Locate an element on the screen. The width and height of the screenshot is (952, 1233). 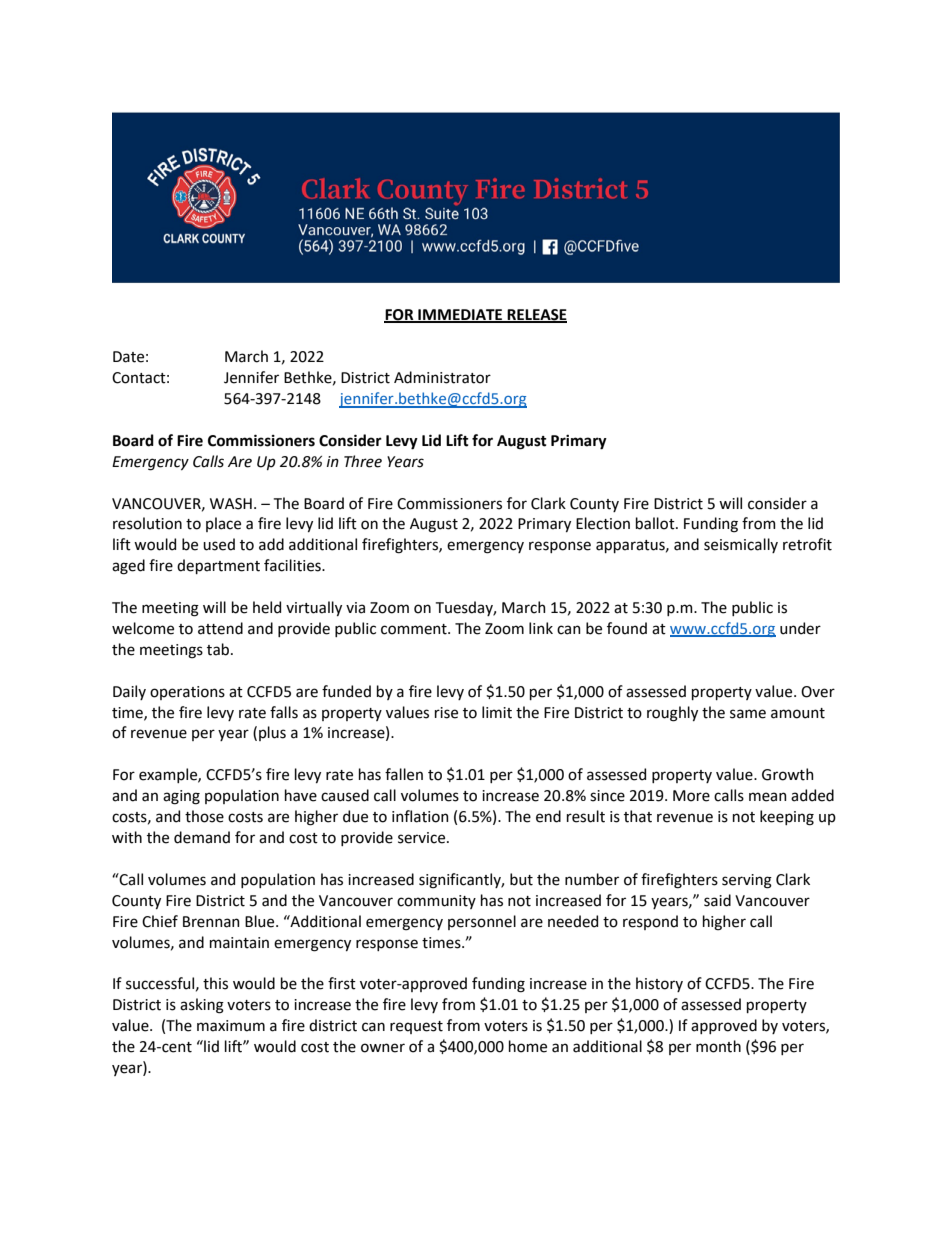
Administrator is located at coordinates (442, 377).
